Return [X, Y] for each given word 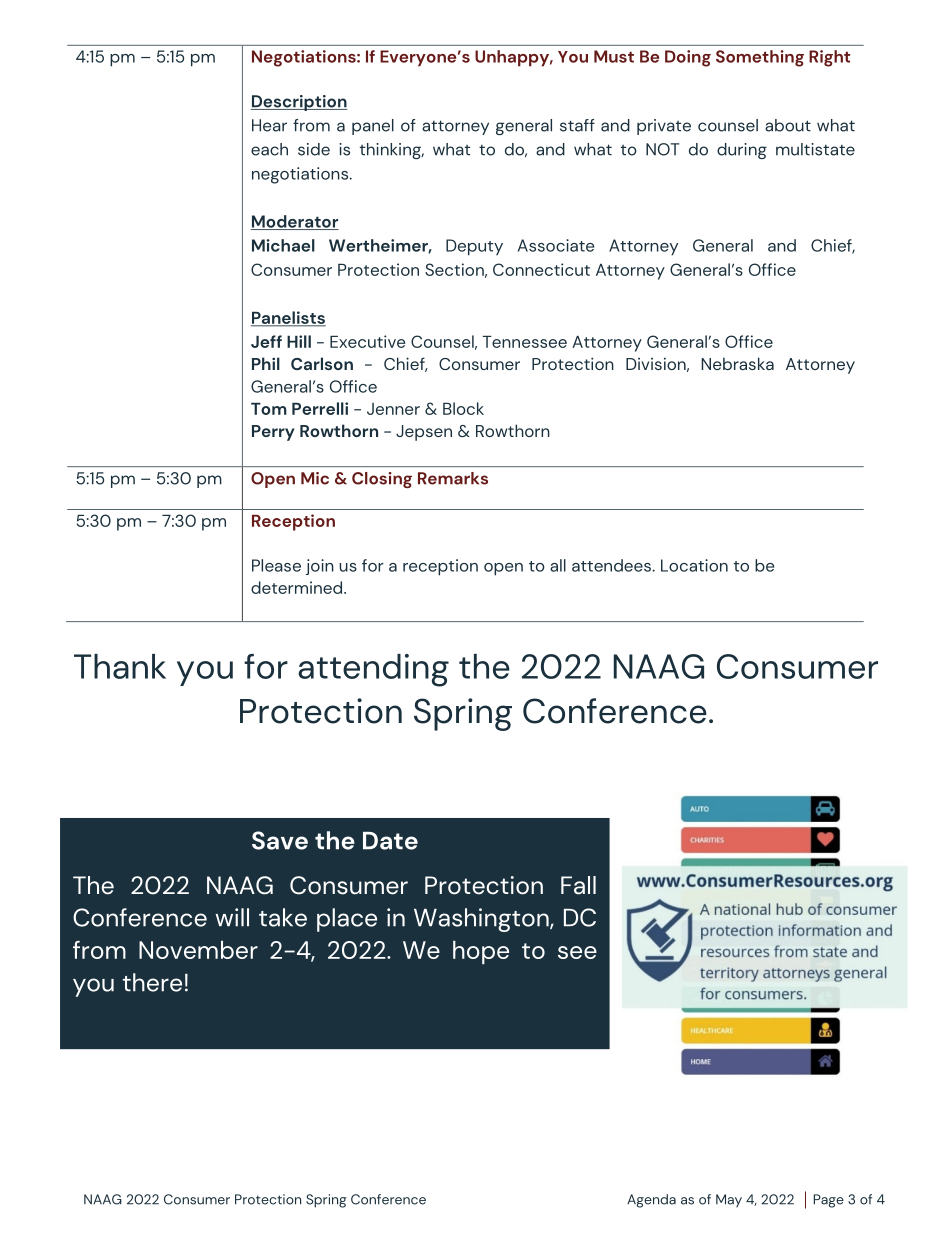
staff [577, 125]
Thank [120, 666]
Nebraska [737, 363]
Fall [578, 885]
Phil [266, 363]
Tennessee [524, 342]
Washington [482, 920]
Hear [269, 125]
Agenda [651, 1201]
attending [373, 670]
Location [694, 565]
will [232, 917]
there [152, 982]
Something [760, 58]
